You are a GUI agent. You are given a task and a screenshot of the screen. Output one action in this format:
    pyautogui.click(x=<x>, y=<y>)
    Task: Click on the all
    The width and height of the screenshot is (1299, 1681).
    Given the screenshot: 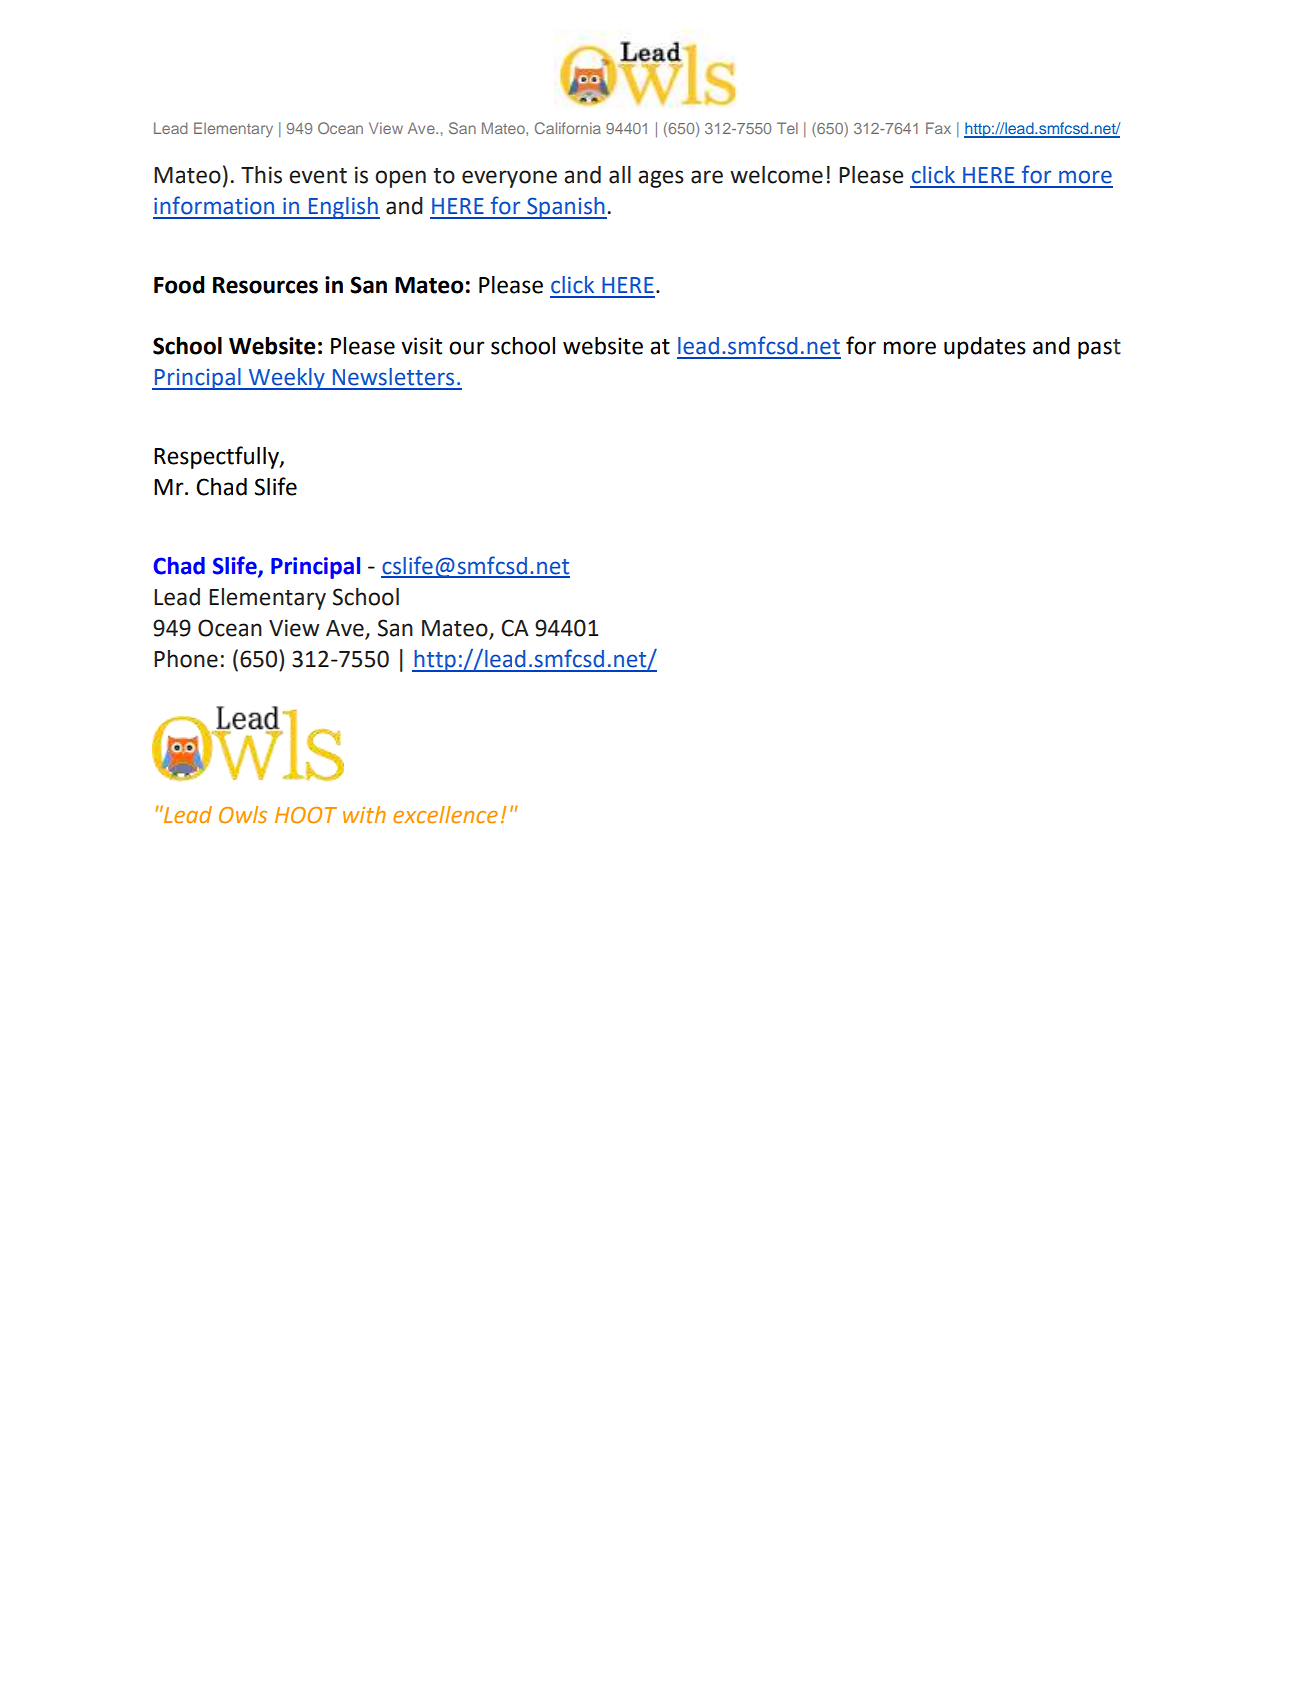 What is the action you would take?
    pyautogui.click(x=620, y=175)
